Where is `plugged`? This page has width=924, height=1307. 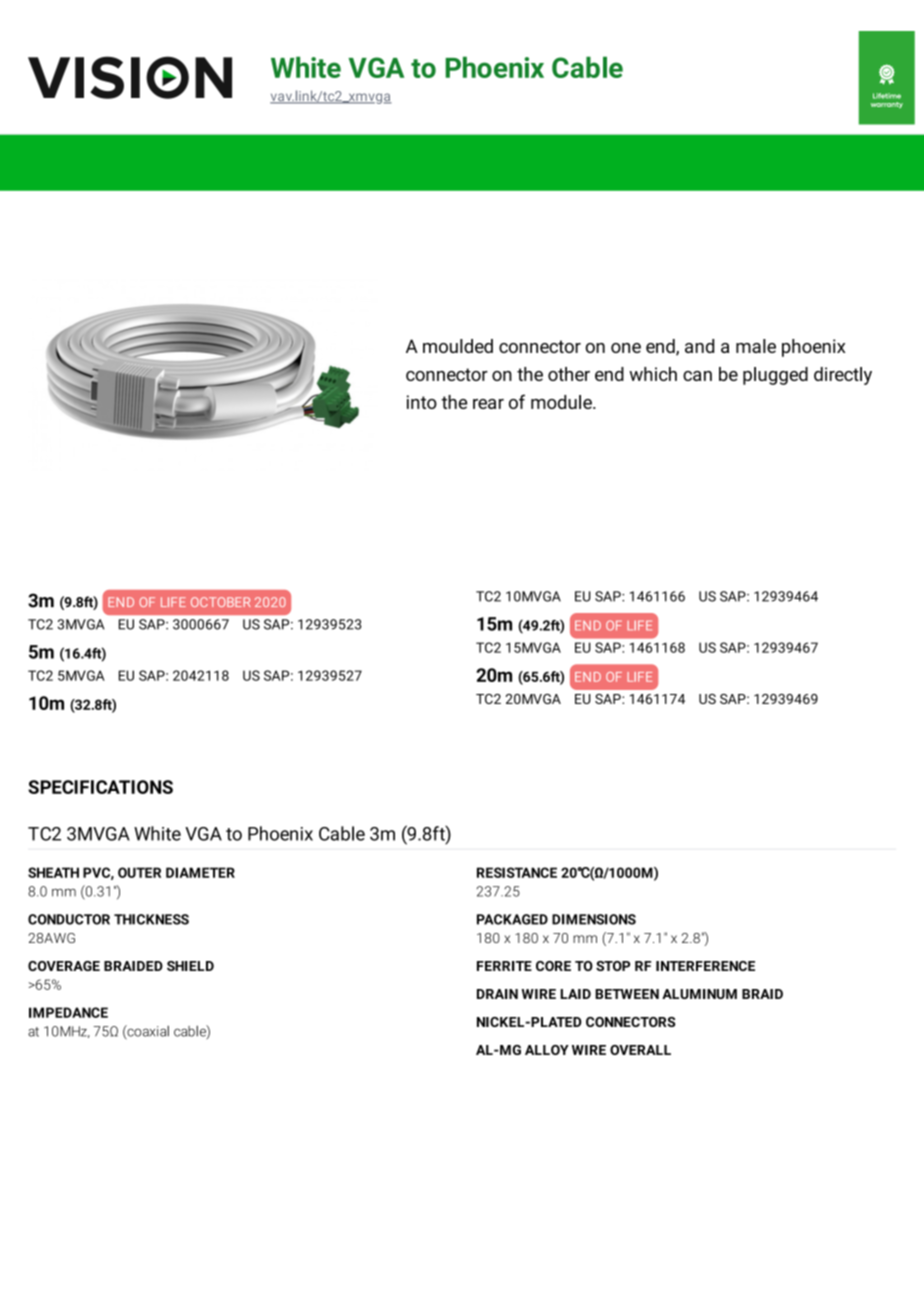 plugged is located at coordinates (775, 376).
